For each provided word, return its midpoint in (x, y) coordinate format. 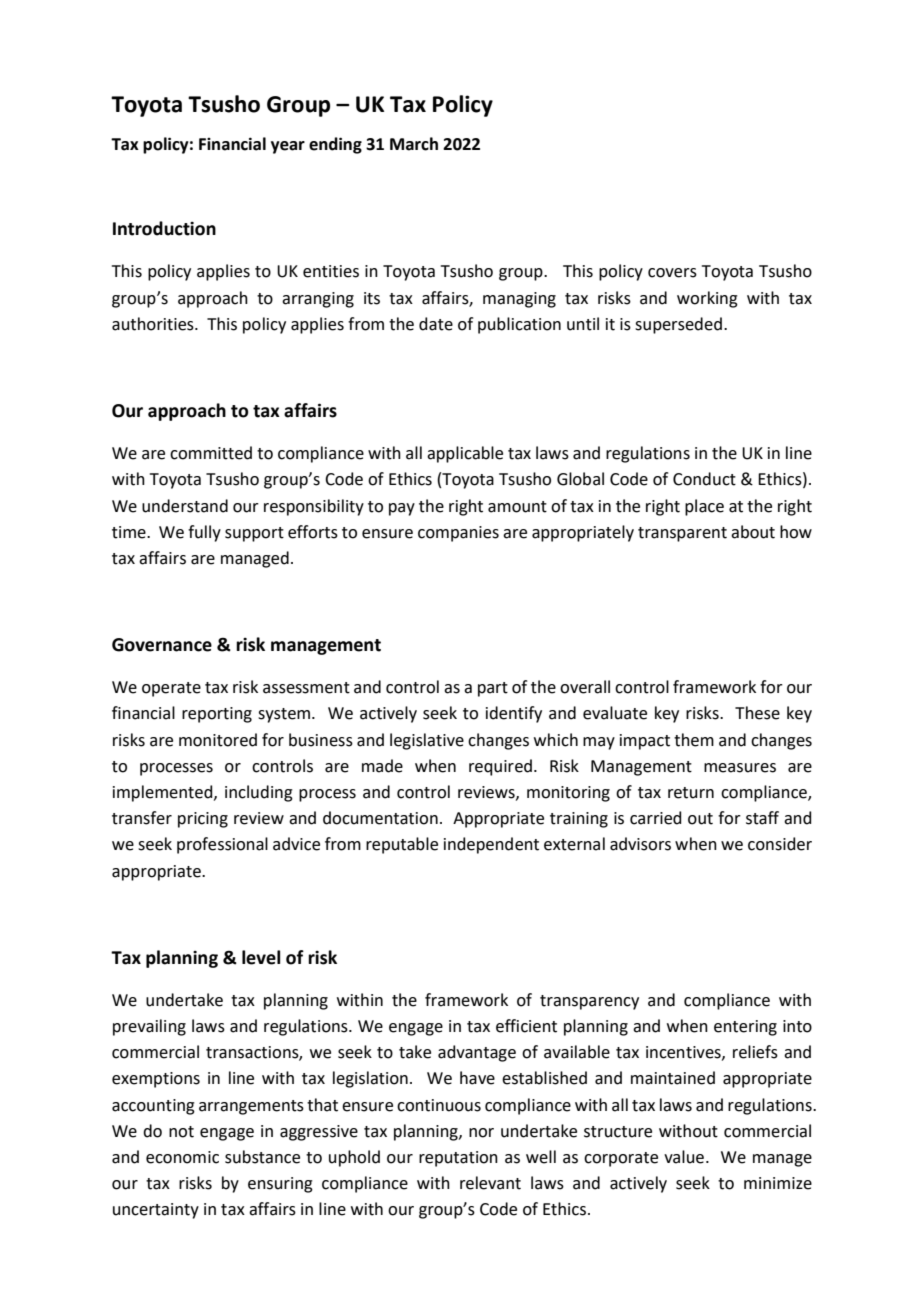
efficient (526, 1026)
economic (182, 1157)
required (500, 767)
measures (740, 768)
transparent (682, 534)
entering (745, 1028)
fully (204, 533)
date (436, 324)
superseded (678, 325)
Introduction (164, 228)
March (414, 144)
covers (672, 273)
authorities (154, 324)
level (261, 957)
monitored (218, 740)
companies (458, 534)
